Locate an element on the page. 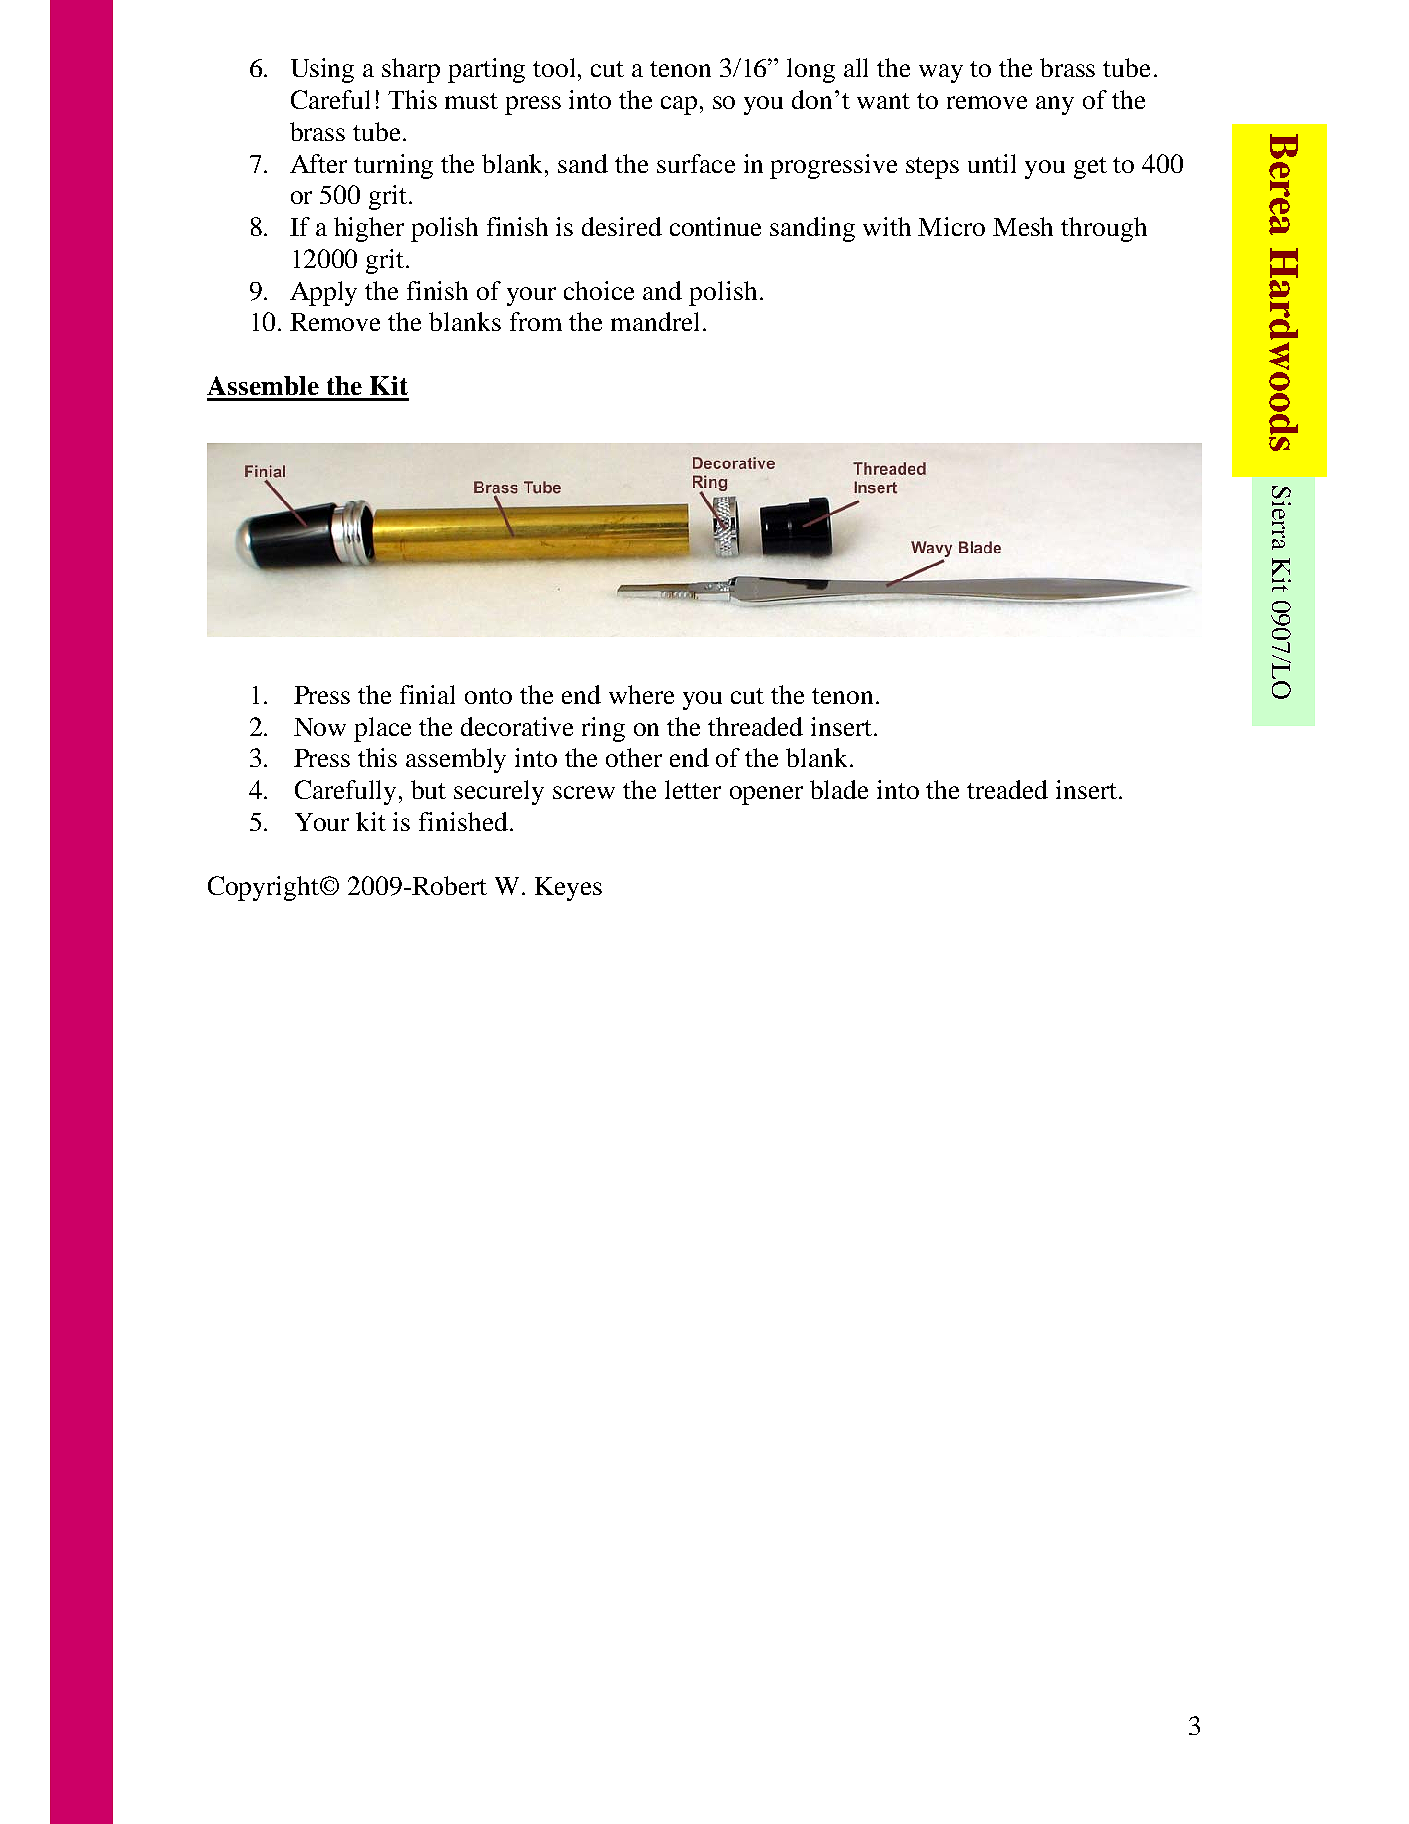 The image size is (1409, 1824). treaded is located at coordinates (1007, 789).
